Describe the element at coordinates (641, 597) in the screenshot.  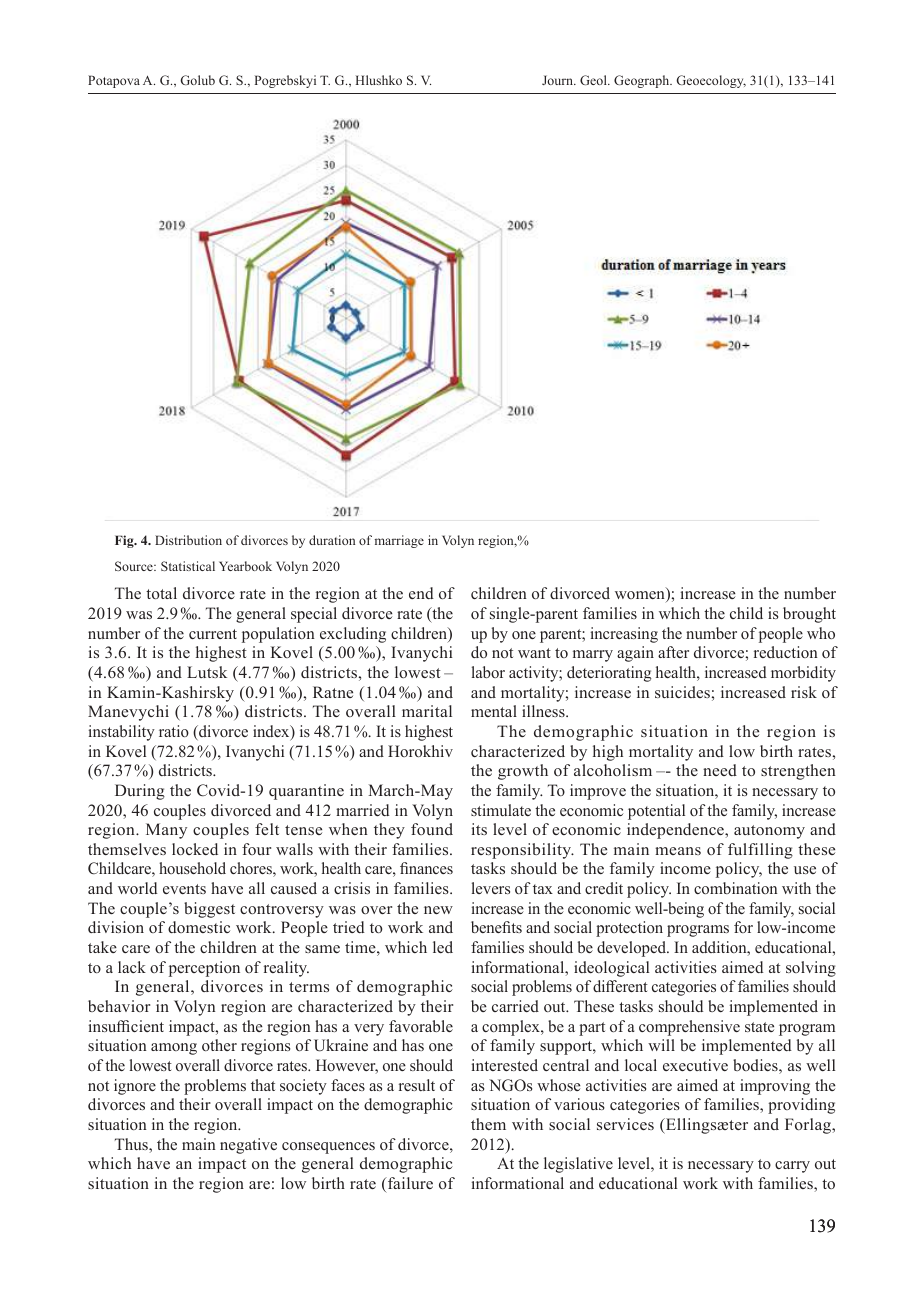
I see `women` at that location.
